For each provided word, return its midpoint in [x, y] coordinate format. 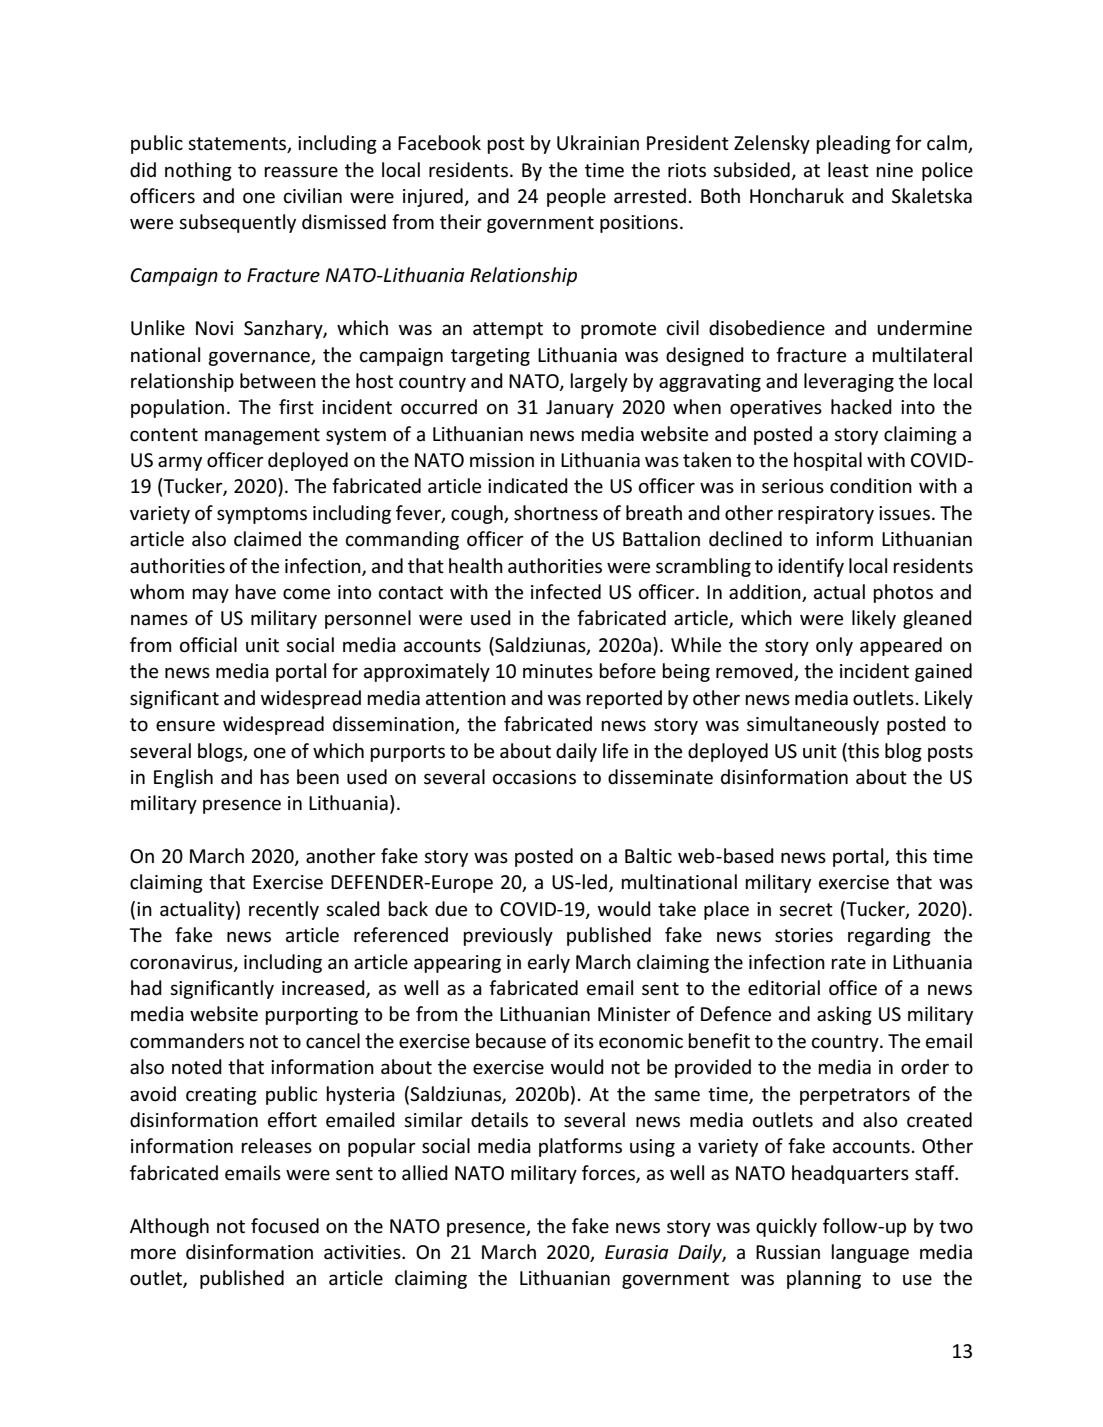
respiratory [826, 515]
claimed [267, 539]
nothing [198, 171]
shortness [556, 513]
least [848, 170]
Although [169, 1227]
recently [284, 910]
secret [806, 910]
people [576, 197]
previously [508, 936]
